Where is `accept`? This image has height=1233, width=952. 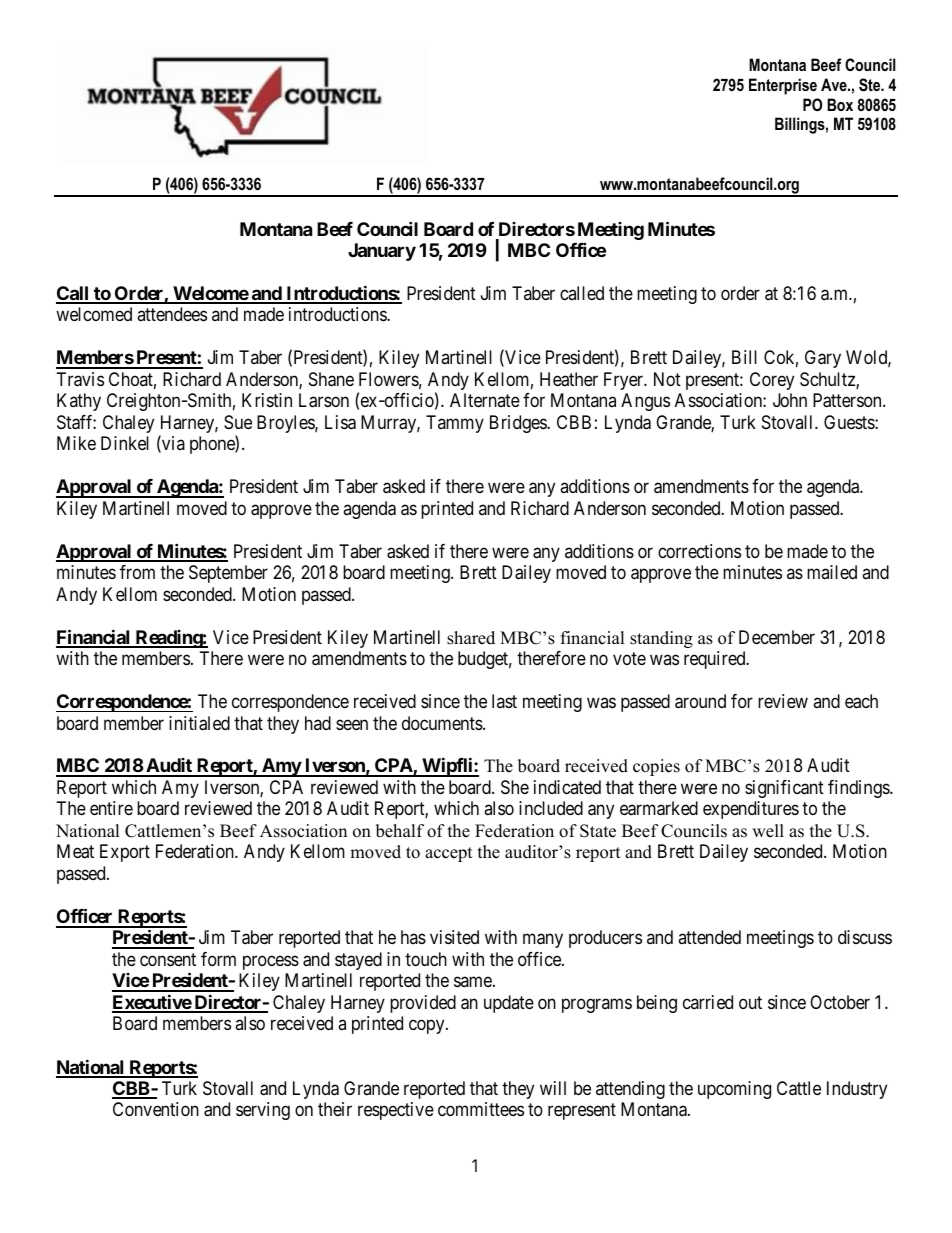 accept is located at coordinates (449, 854).
